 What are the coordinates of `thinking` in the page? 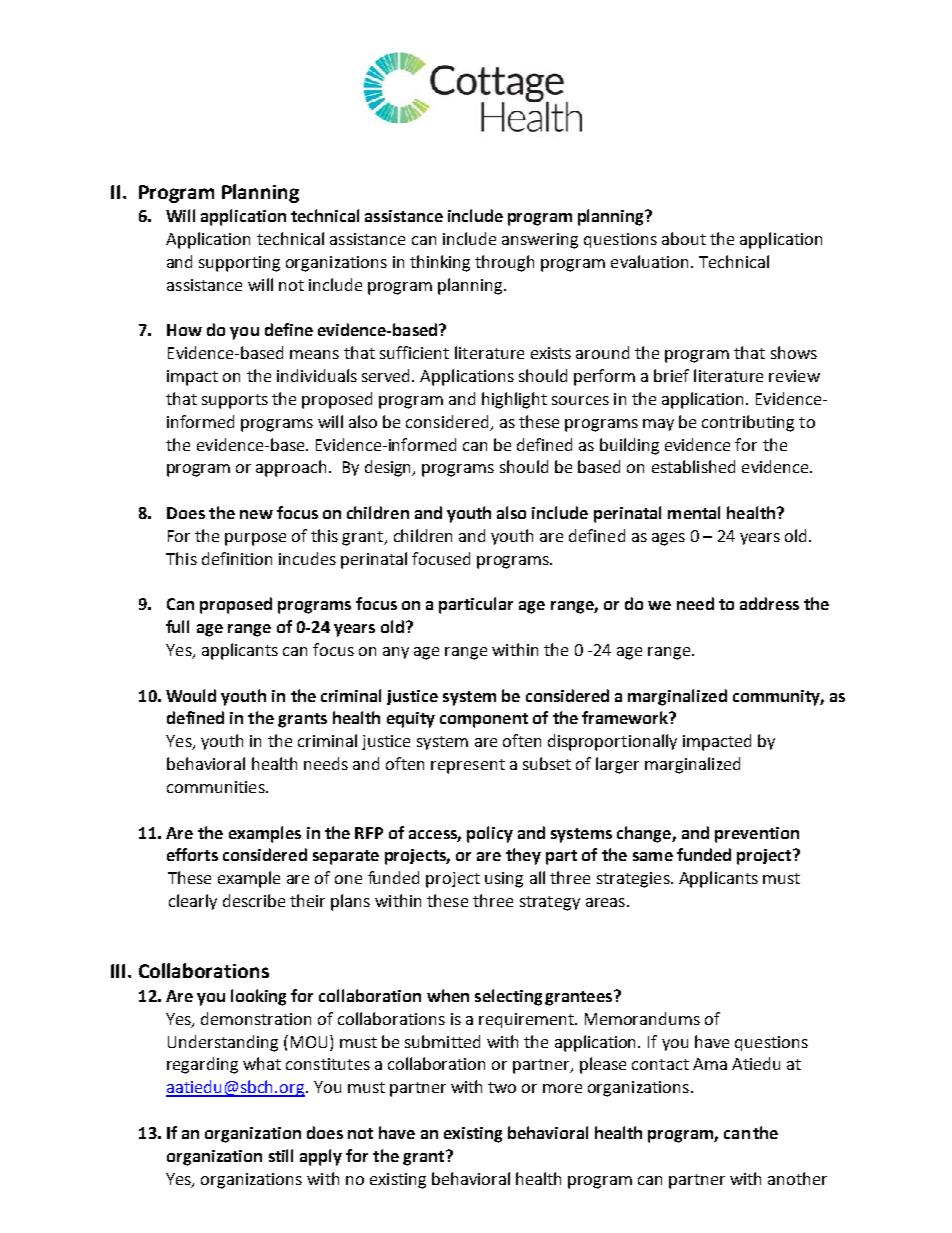 It's located at (440, 263).
